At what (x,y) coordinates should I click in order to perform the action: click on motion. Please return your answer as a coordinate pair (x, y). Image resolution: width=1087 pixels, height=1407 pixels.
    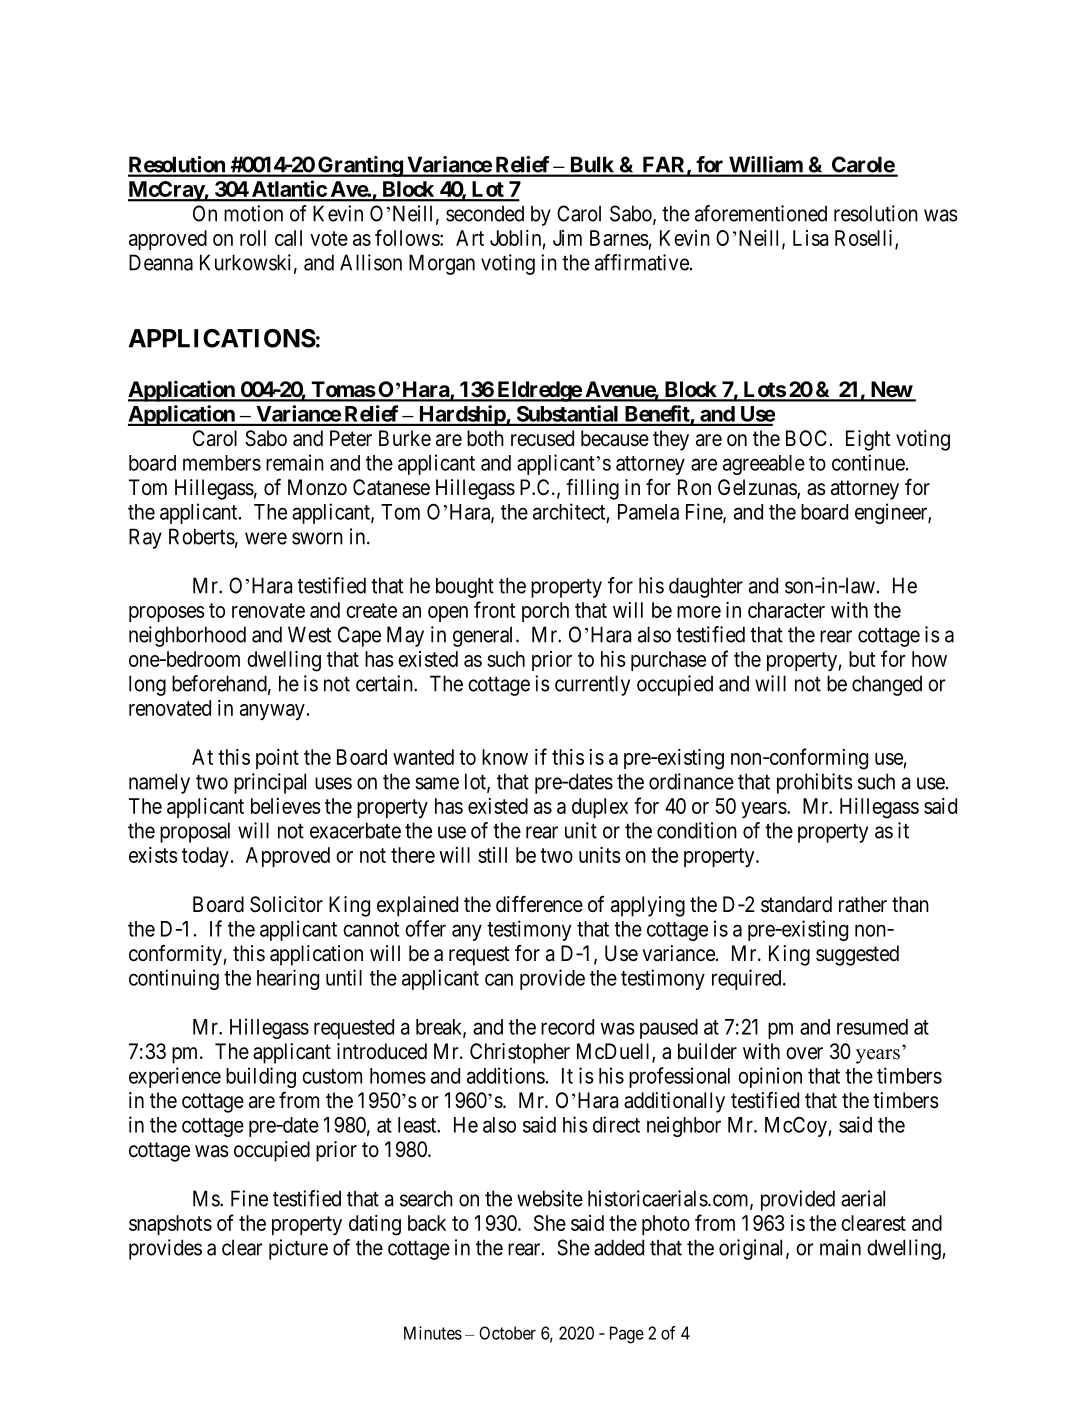
    Looking at the image, I should click on (253, 213).
